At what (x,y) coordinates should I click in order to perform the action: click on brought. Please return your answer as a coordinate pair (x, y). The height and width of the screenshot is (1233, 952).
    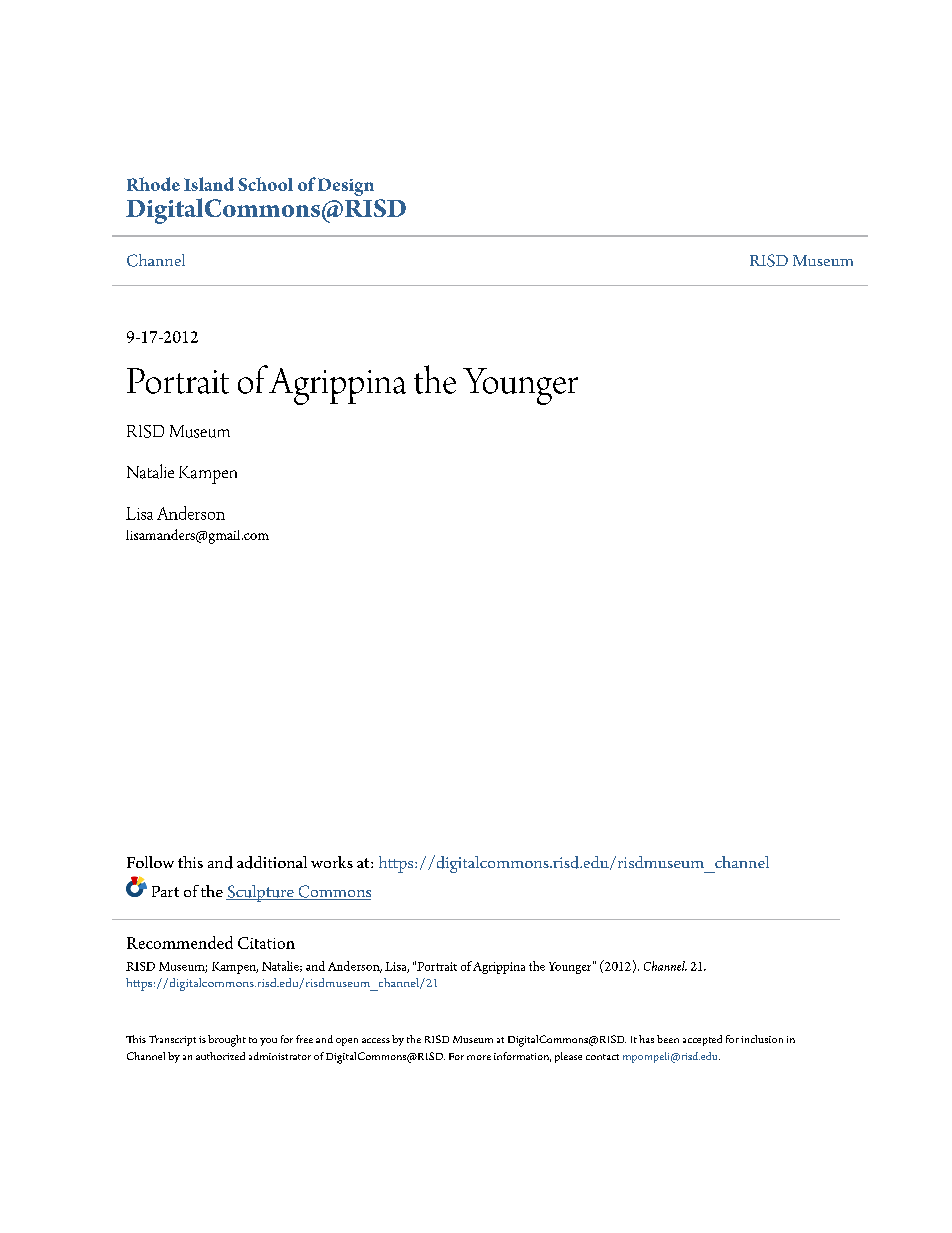
    Looking at the image, I should click on (227, 1041).
